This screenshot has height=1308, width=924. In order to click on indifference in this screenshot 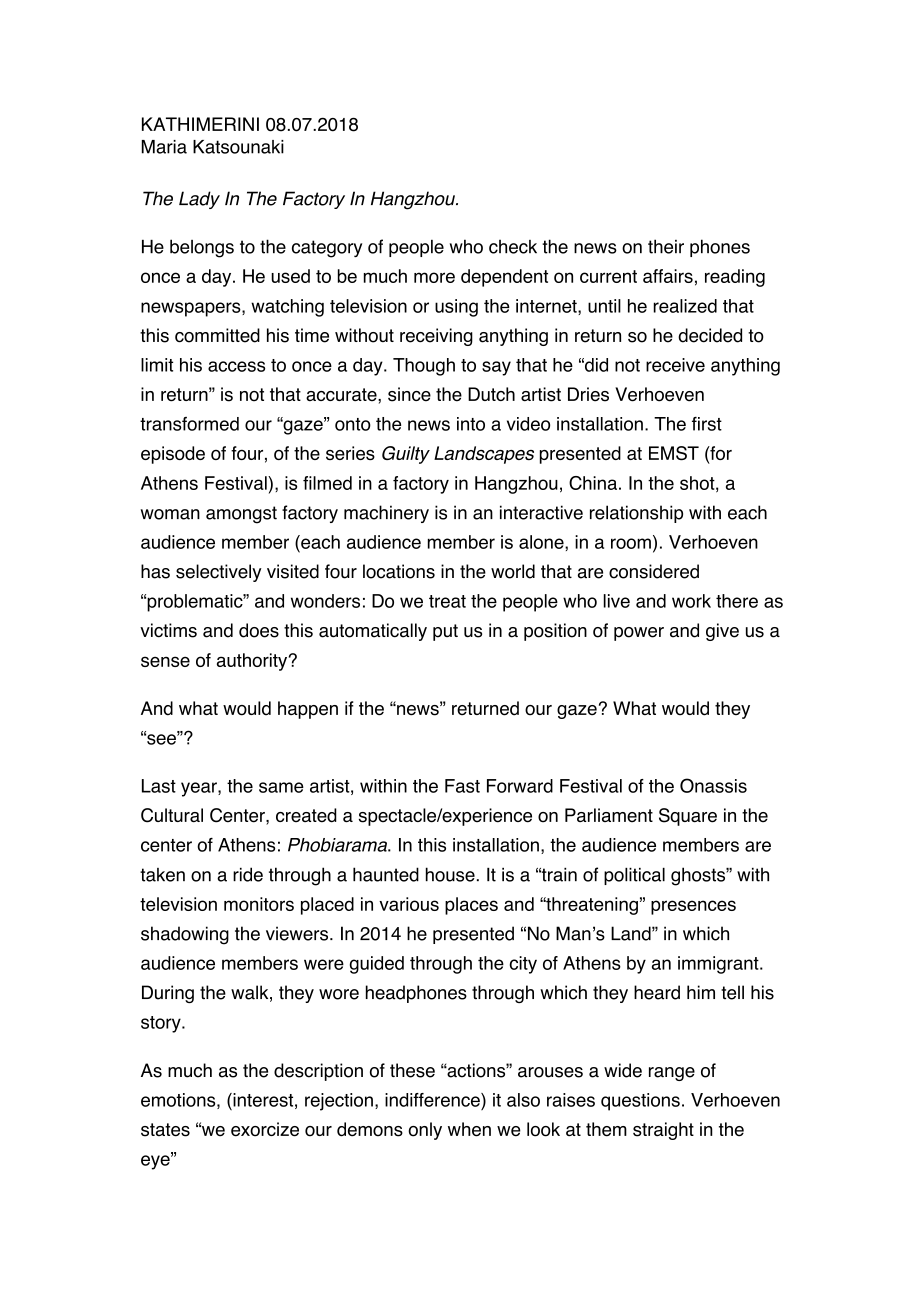, I will do `click(433, 1100)`.
